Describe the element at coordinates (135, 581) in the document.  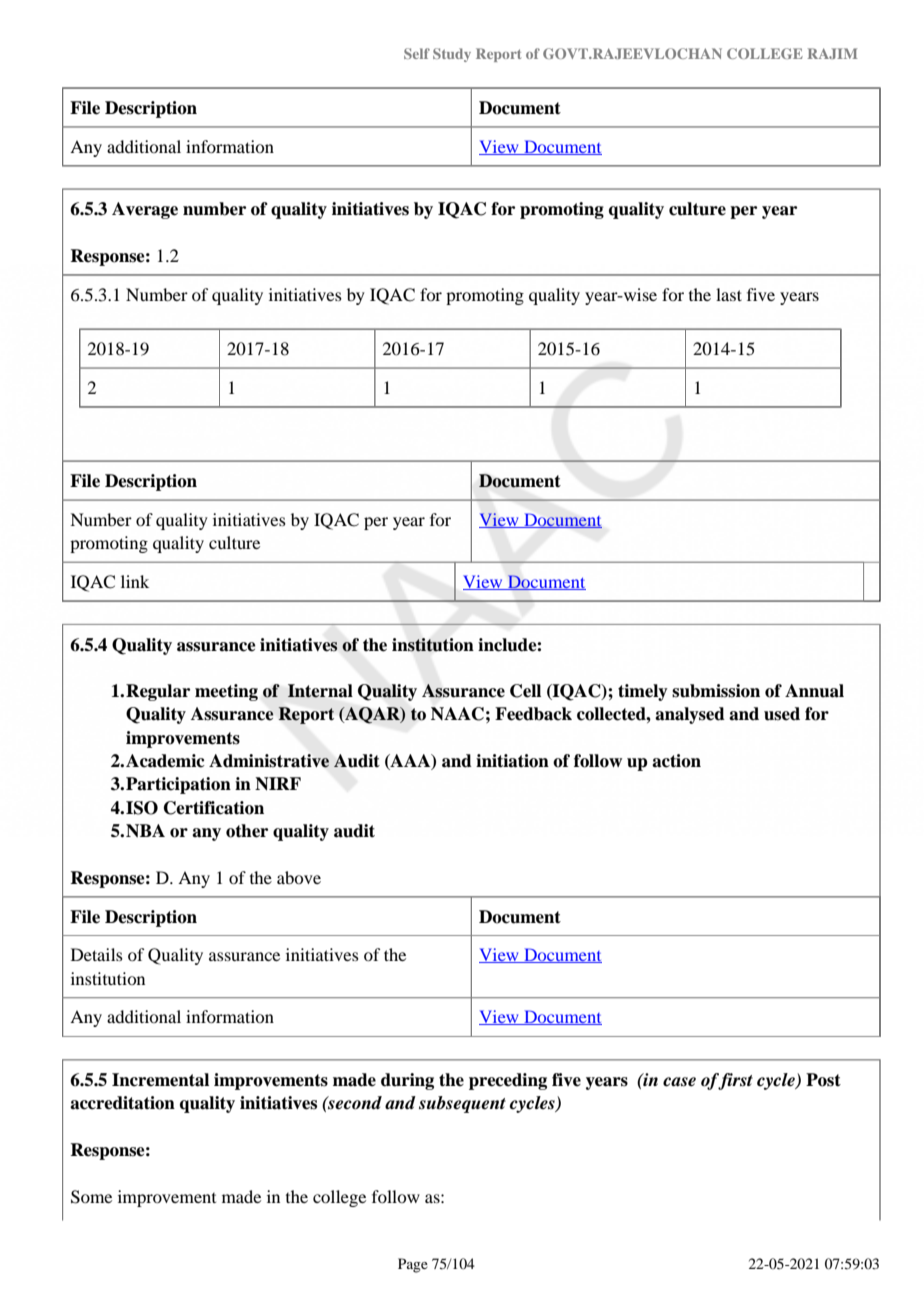
I see `link` at that location.
